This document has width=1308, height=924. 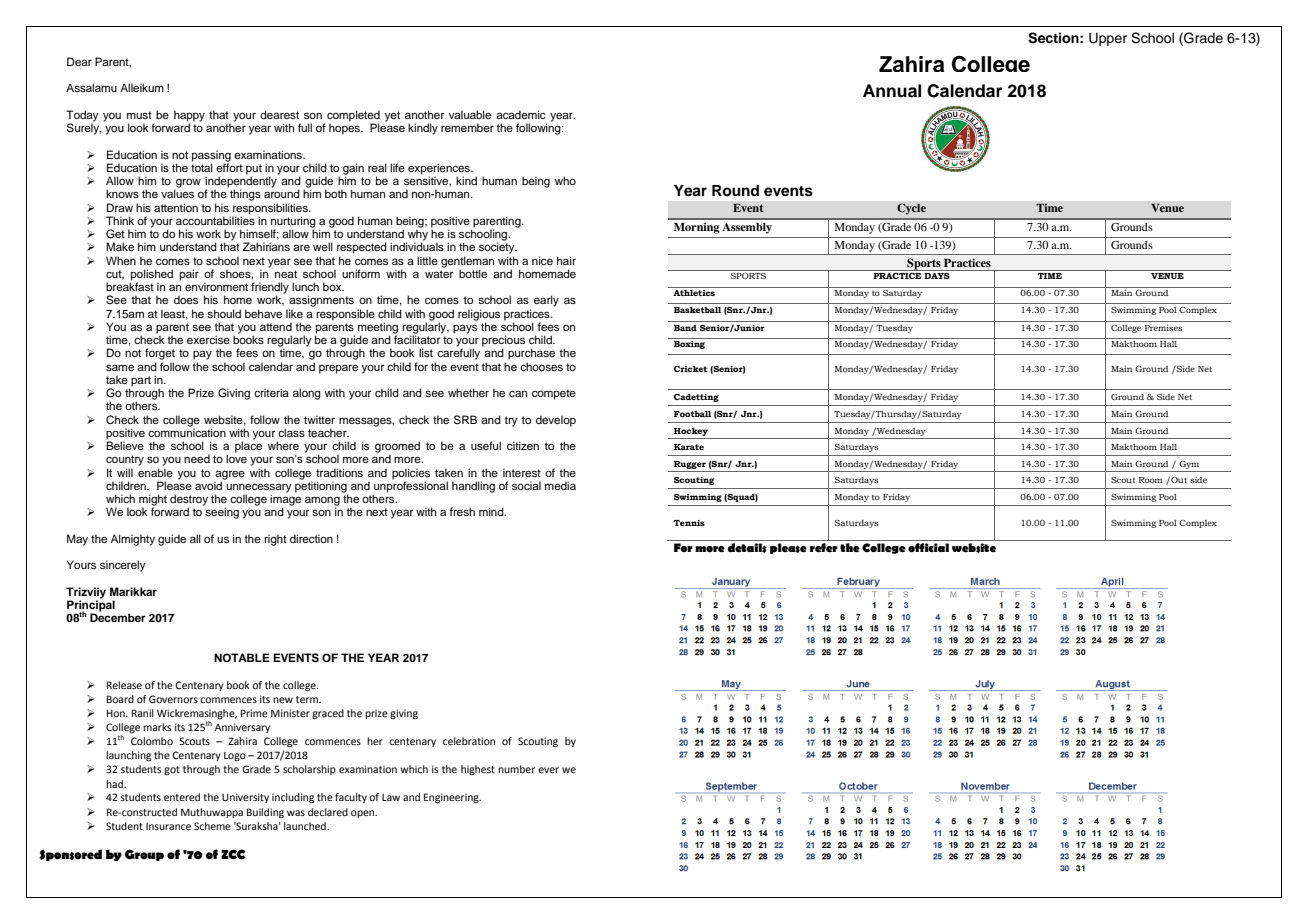 What do you see at coordinates (1108, 39) in the document?
I see `Upper` at bounding box center [1108, 39].
